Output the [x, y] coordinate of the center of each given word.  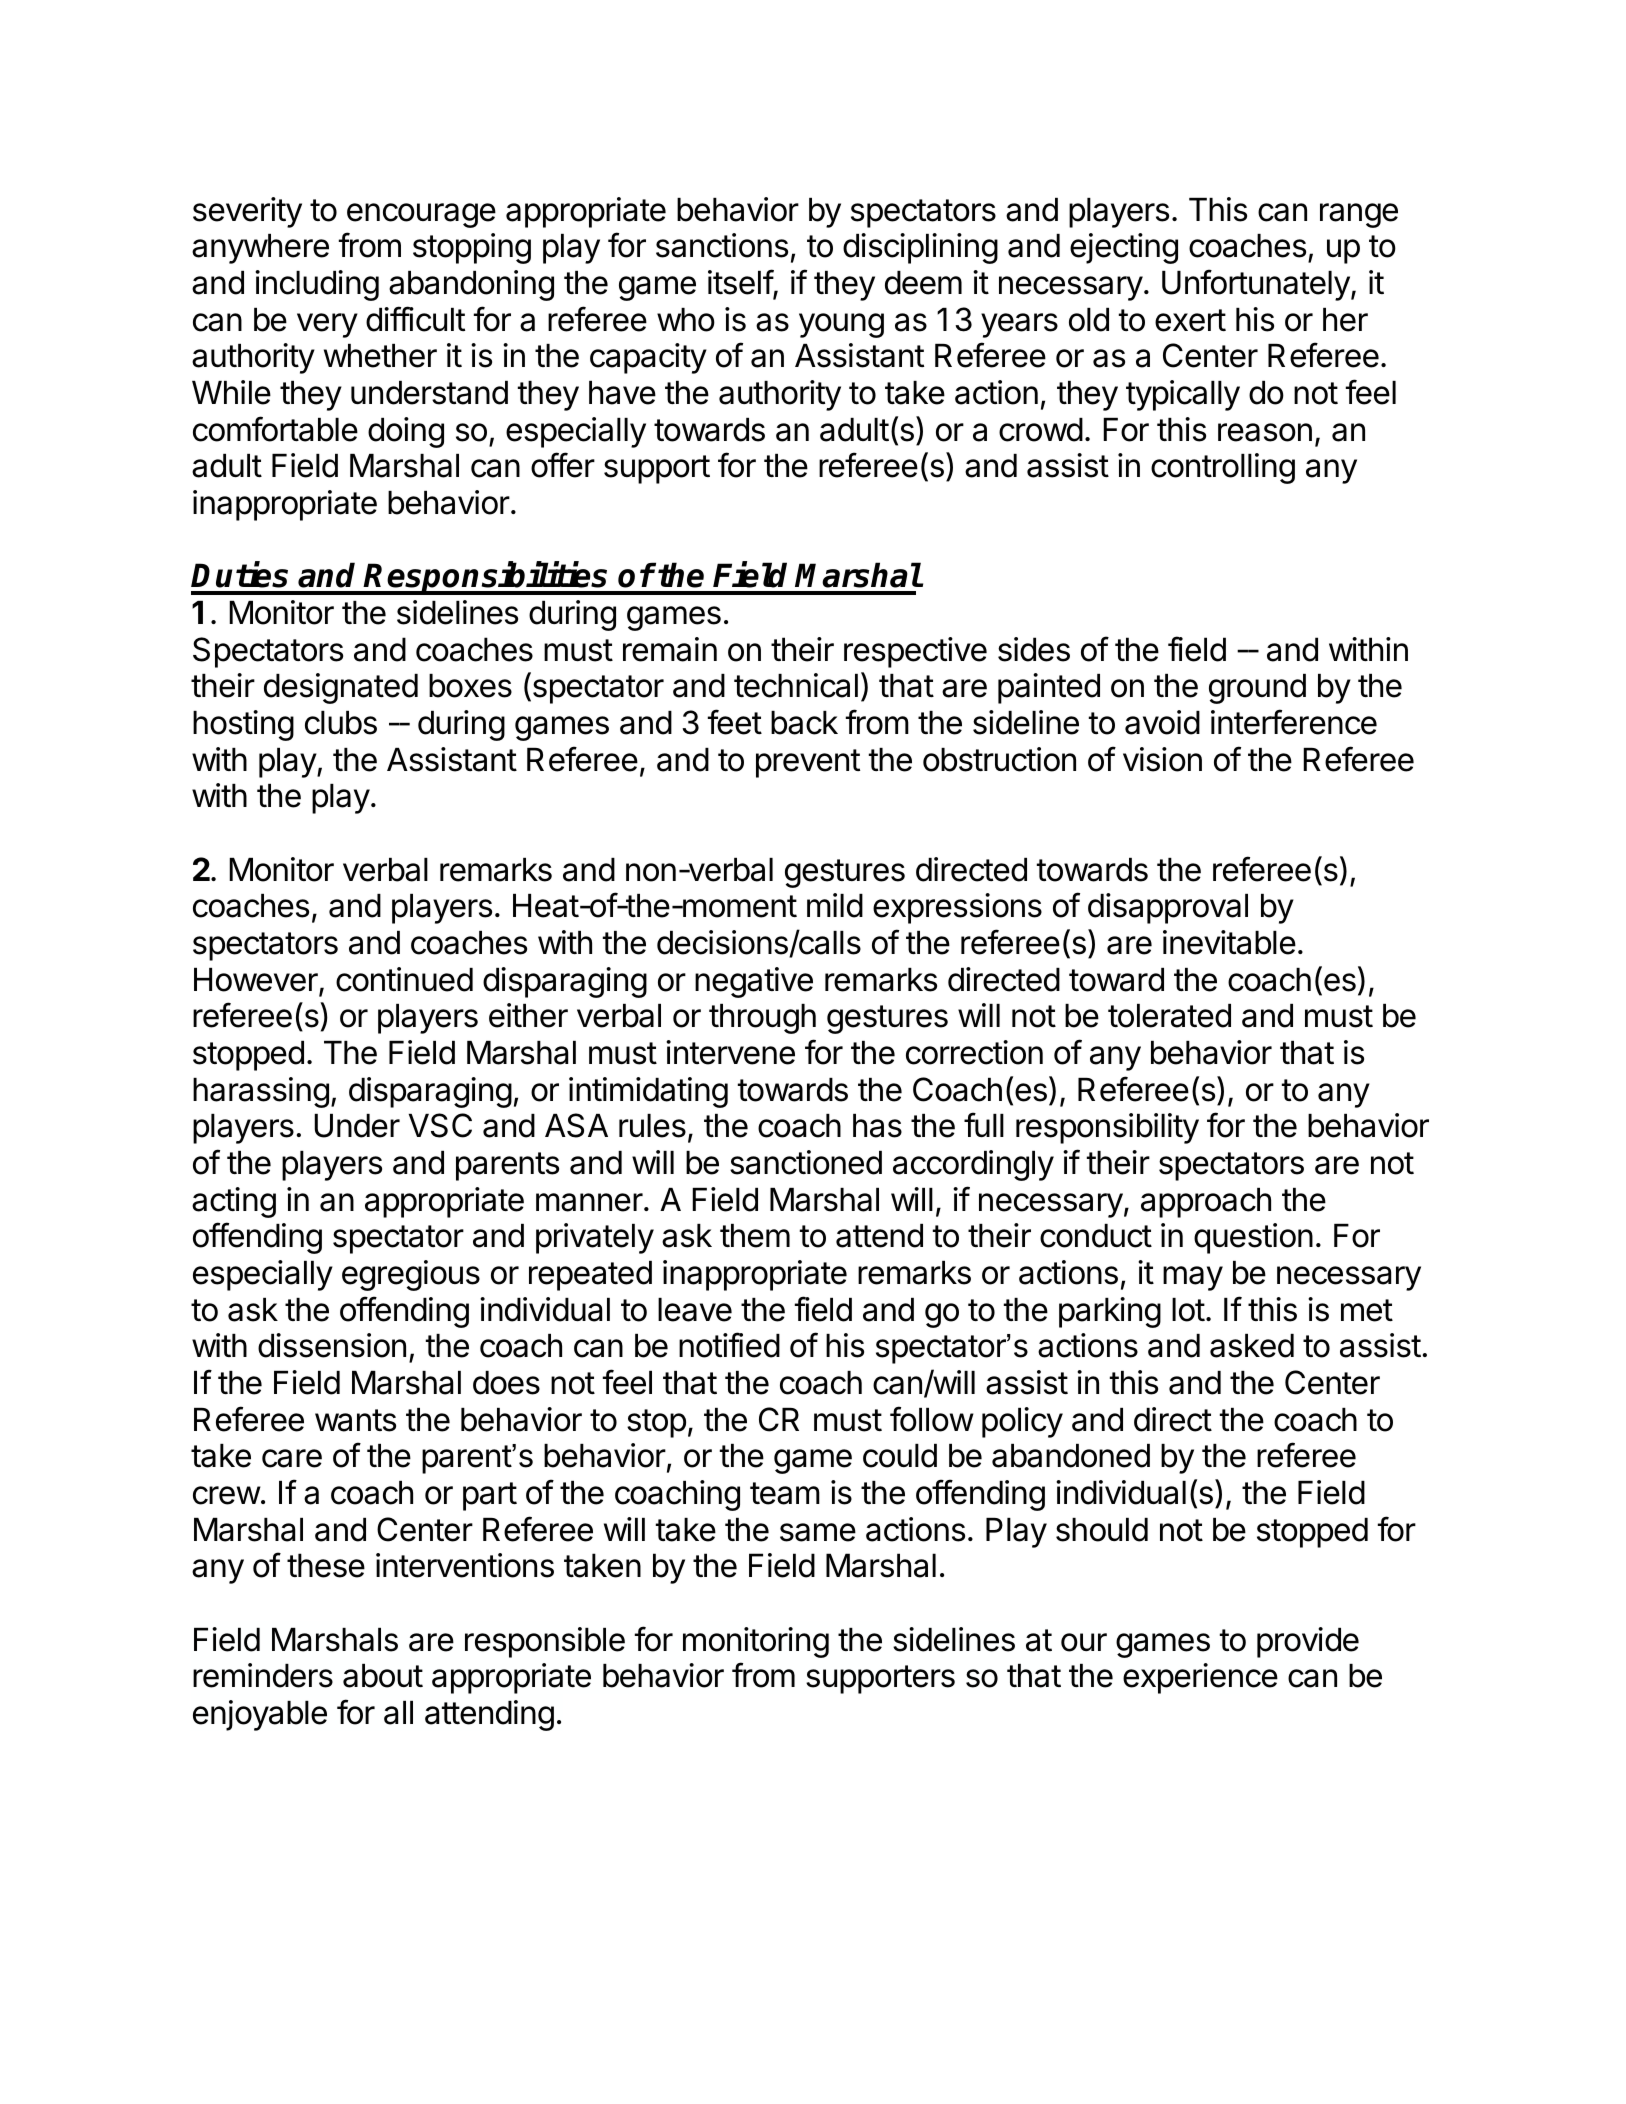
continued [404, 979]
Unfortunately [1256, 285]
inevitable [1229, 942]
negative [754, 982]
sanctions [722, 245]
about [383, 1676]
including [317, 285]
